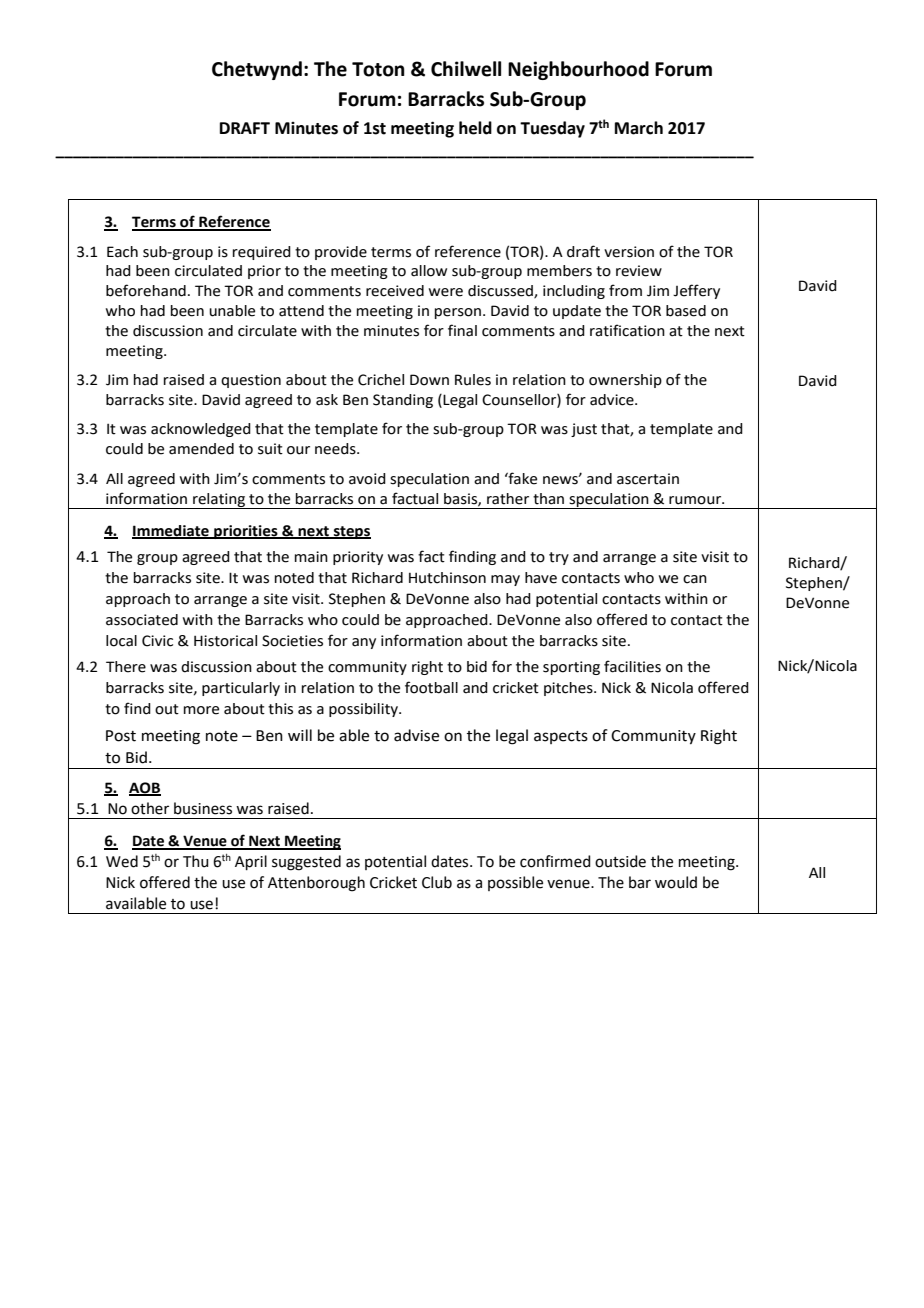 This document has height=1308, width=924. I want to click on Thu, so click(196, 861).
